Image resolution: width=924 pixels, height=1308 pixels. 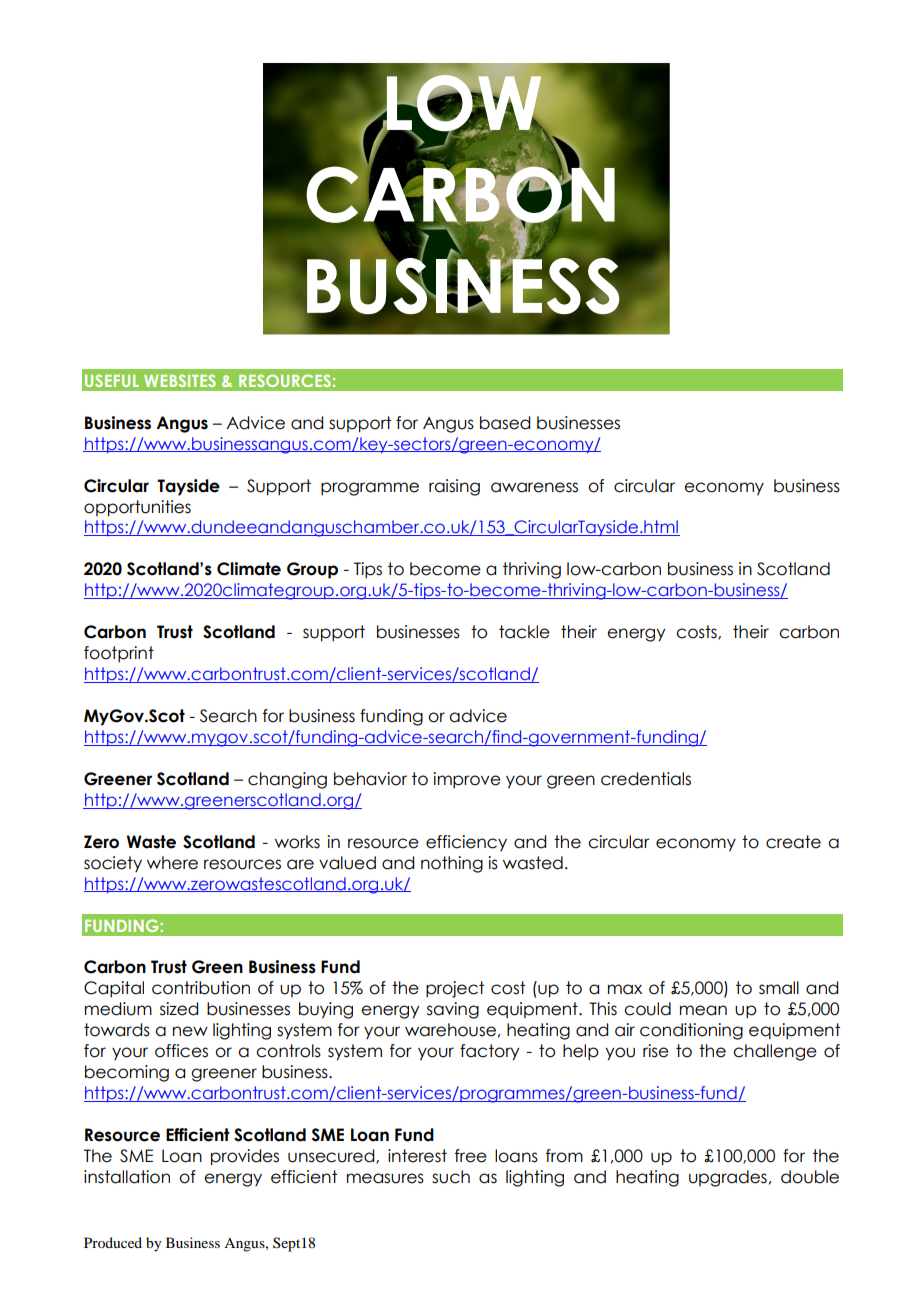 I want to click on contribution, so click(x=201, y=988).
